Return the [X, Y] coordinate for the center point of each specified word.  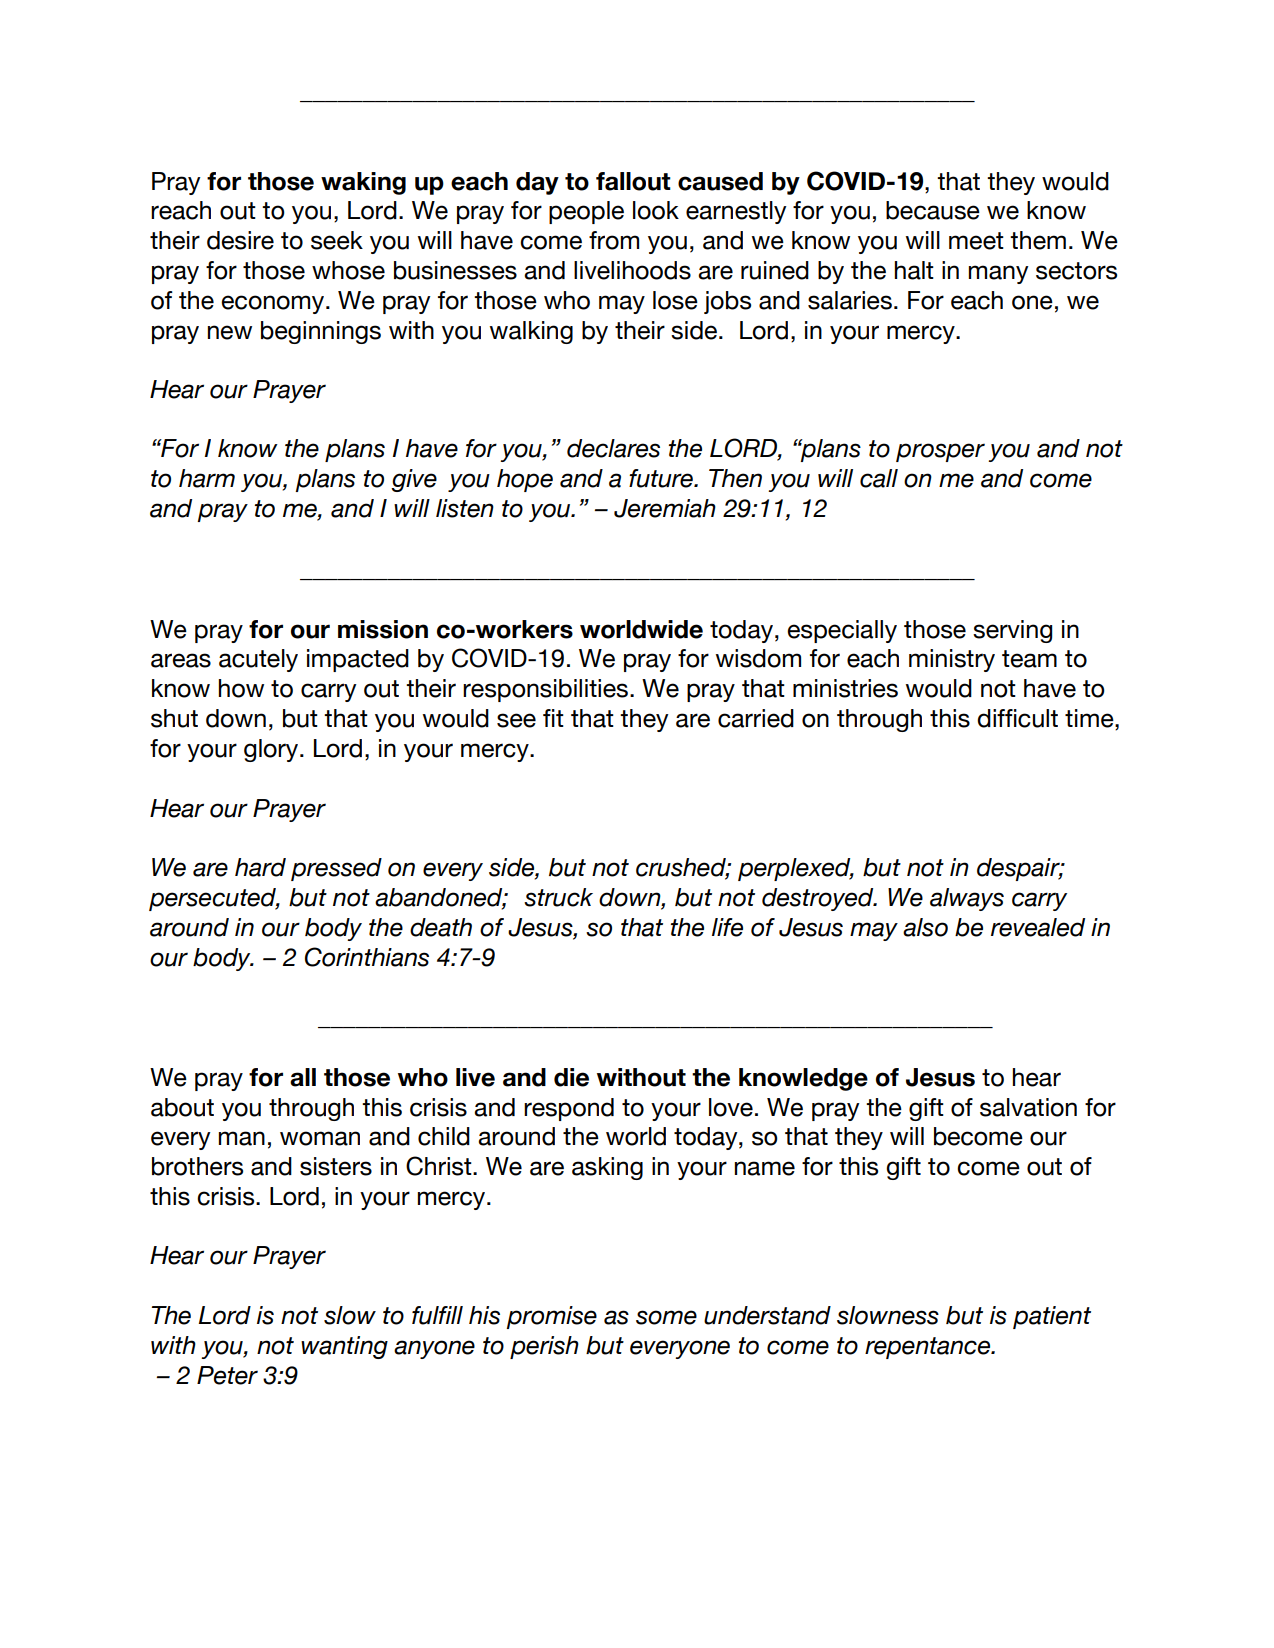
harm [207, 478]
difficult [1017, 718]
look [656, 210]
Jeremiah [665, 508]
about [182, 1107]
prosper [940, 452]
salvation [1028, 1107]
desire [240, 240]
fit [553, 718]
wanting [344, 1347]
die [571, 1077]
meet [976, 241]
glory [272, 750]
